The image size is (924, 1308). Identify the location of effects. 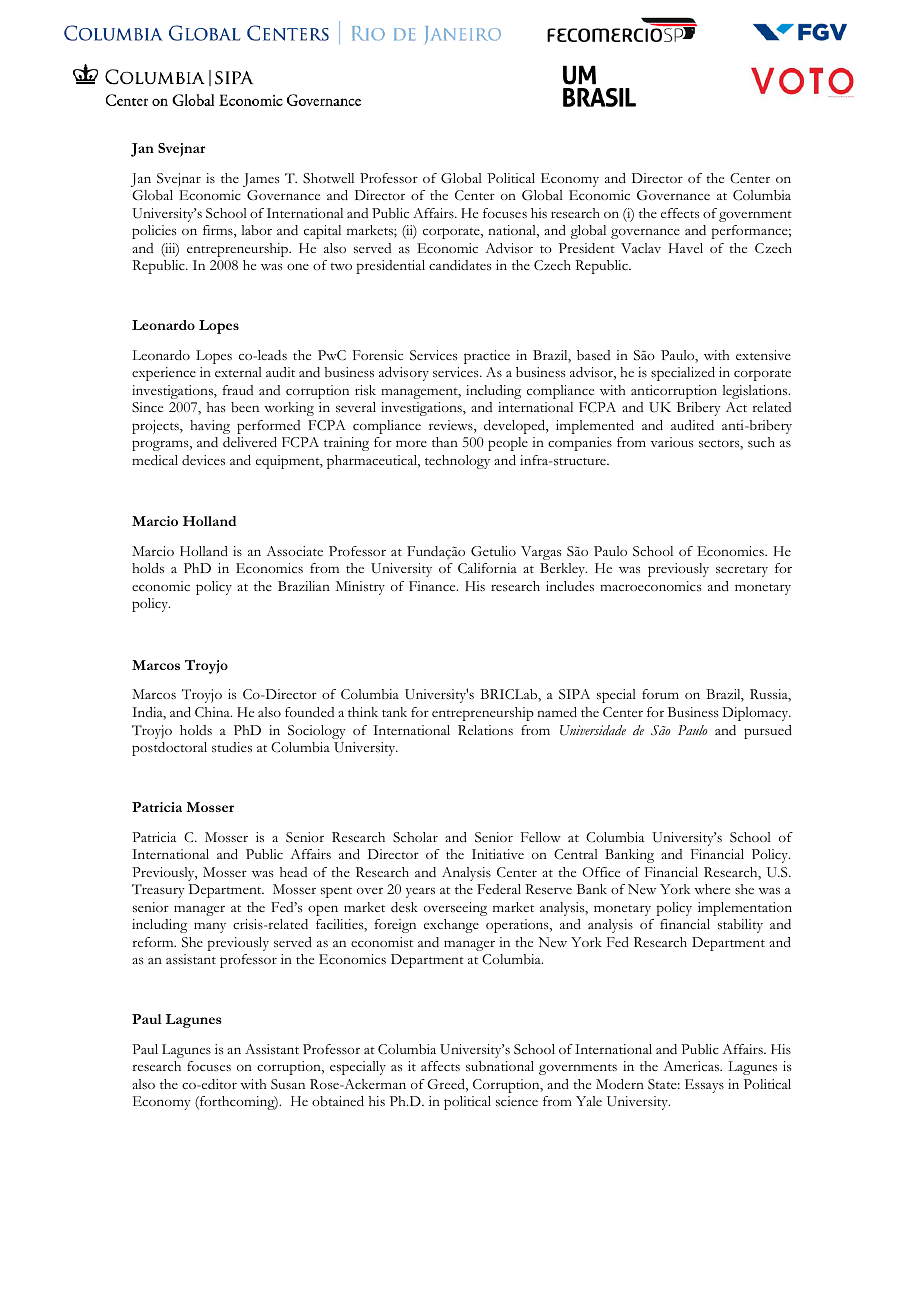
(680, 213).
